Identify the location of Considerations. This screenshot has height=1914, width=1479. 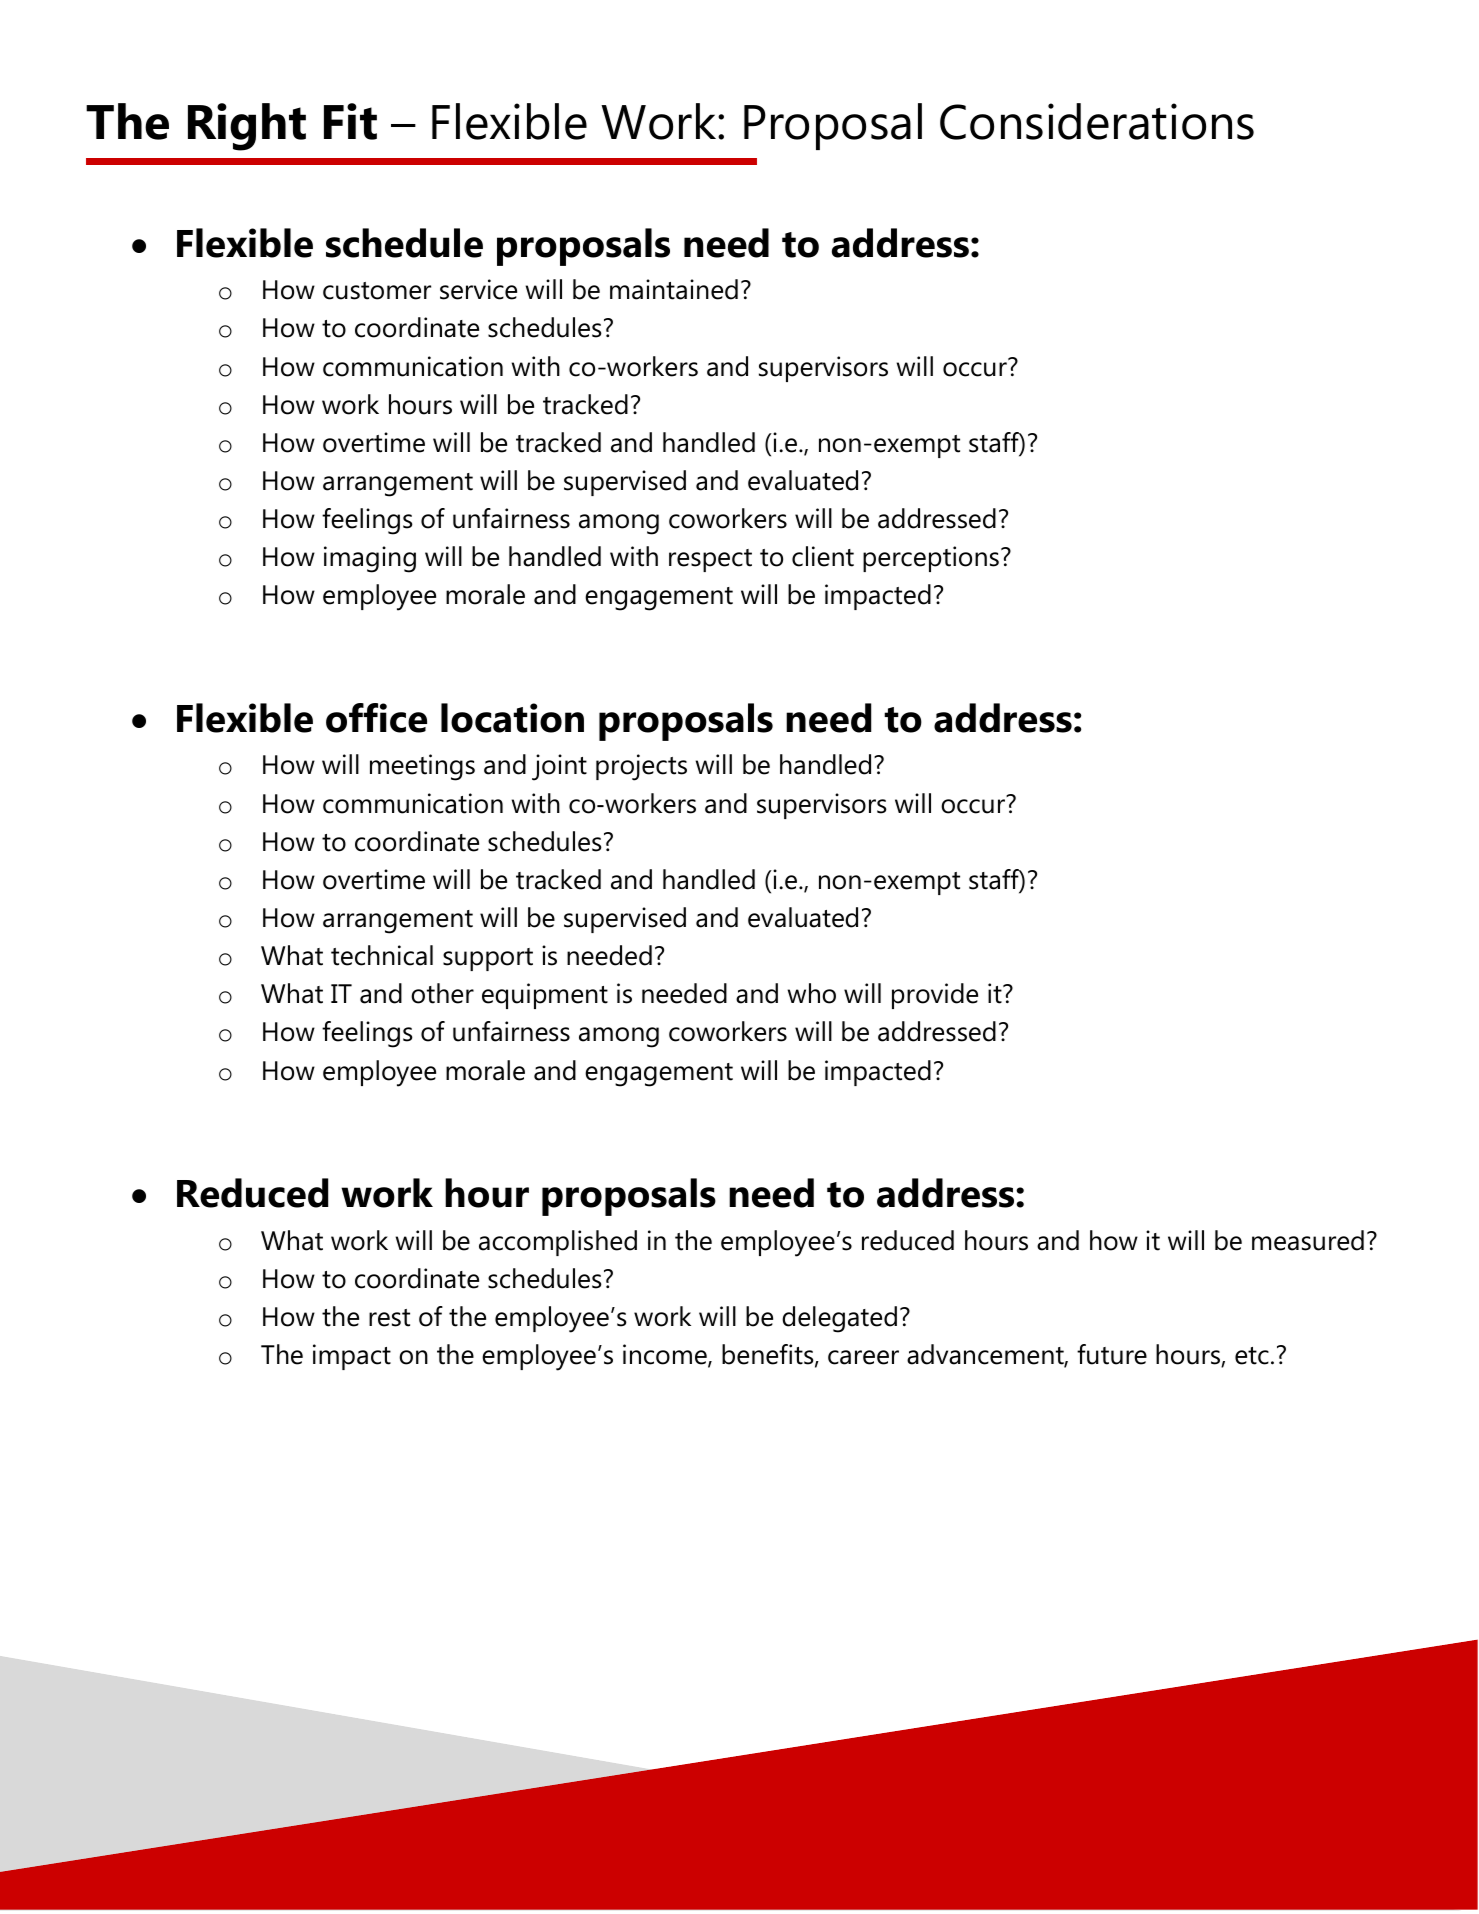
(1097, 121).
